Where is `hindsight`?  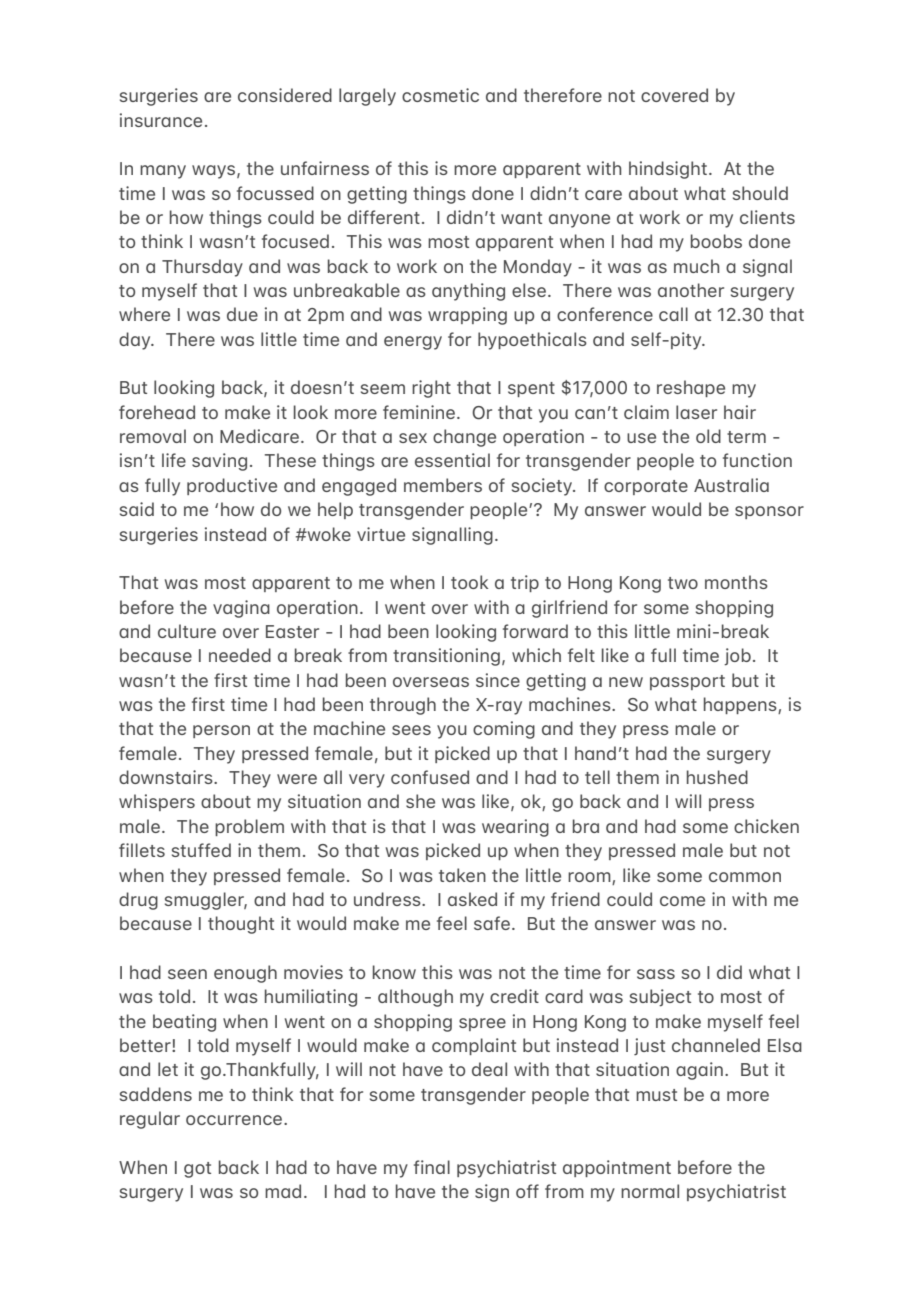 hindsight is located at coordinates (668, 170).
